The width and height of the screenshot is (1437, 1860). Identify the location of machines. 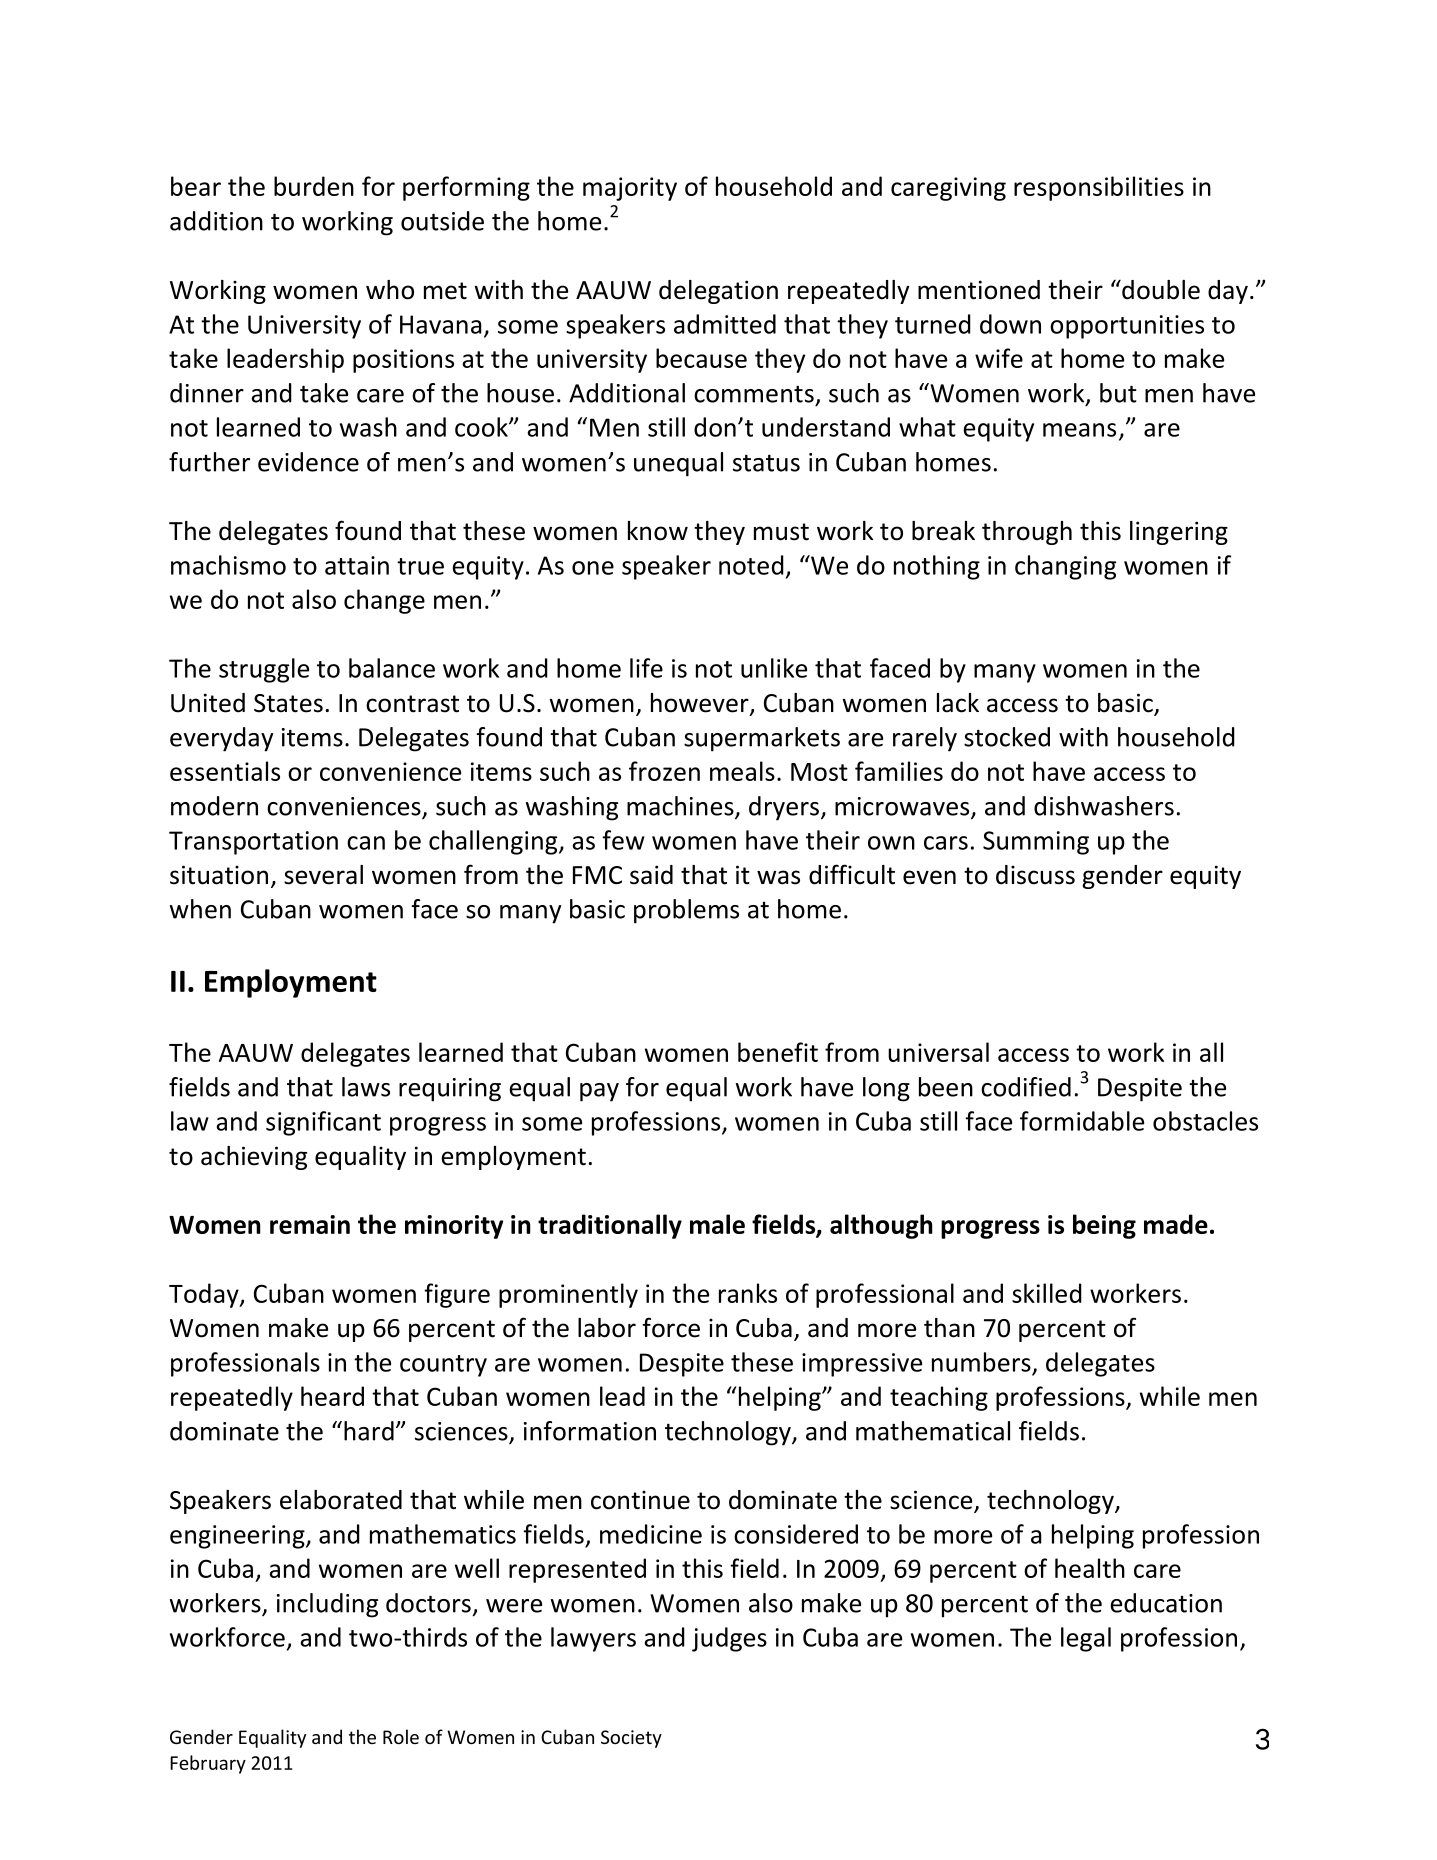
(681, 807).
